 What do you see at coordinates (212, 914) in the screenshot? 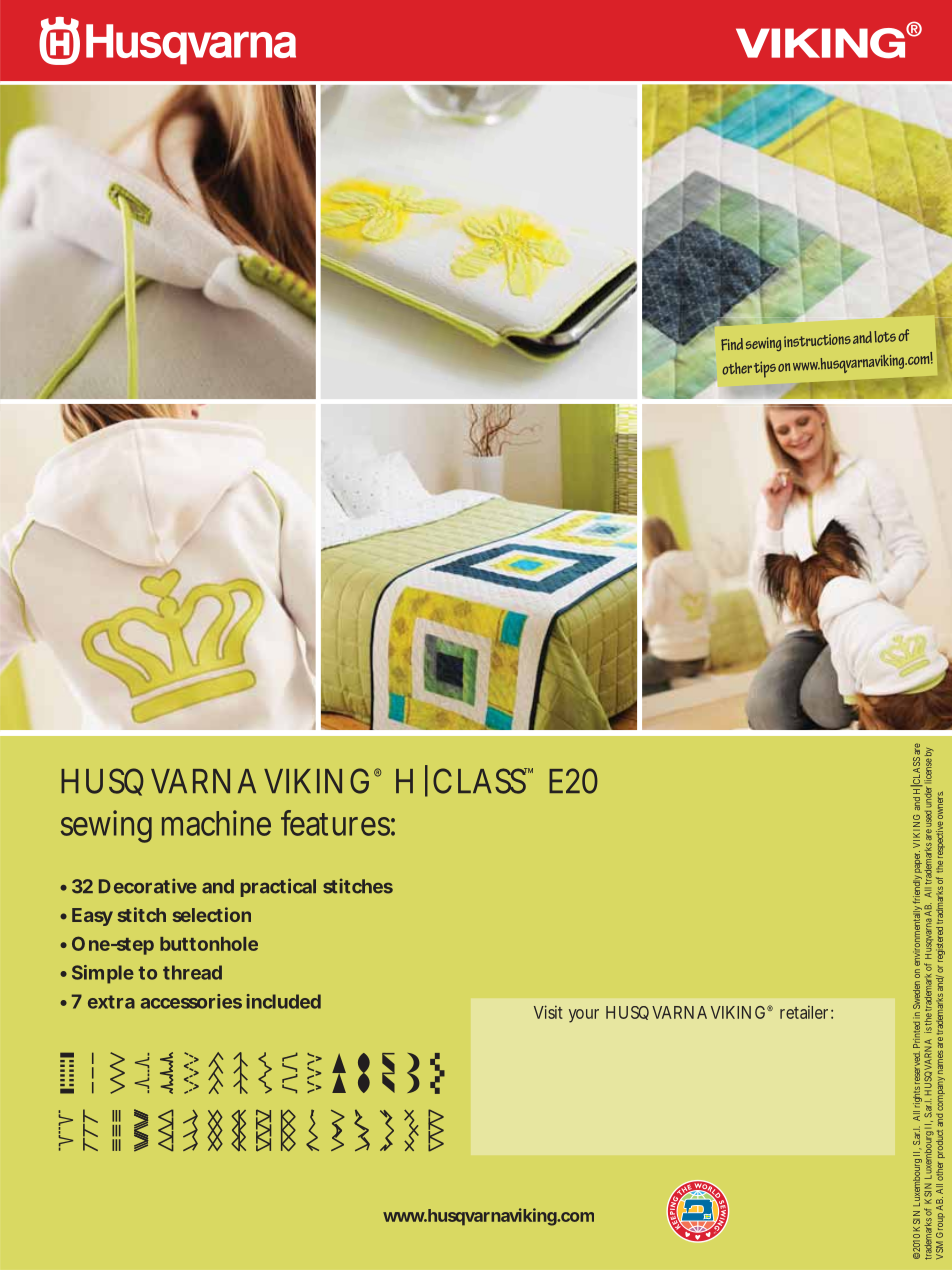
I see `selection` at bounding box center [212, 914].
